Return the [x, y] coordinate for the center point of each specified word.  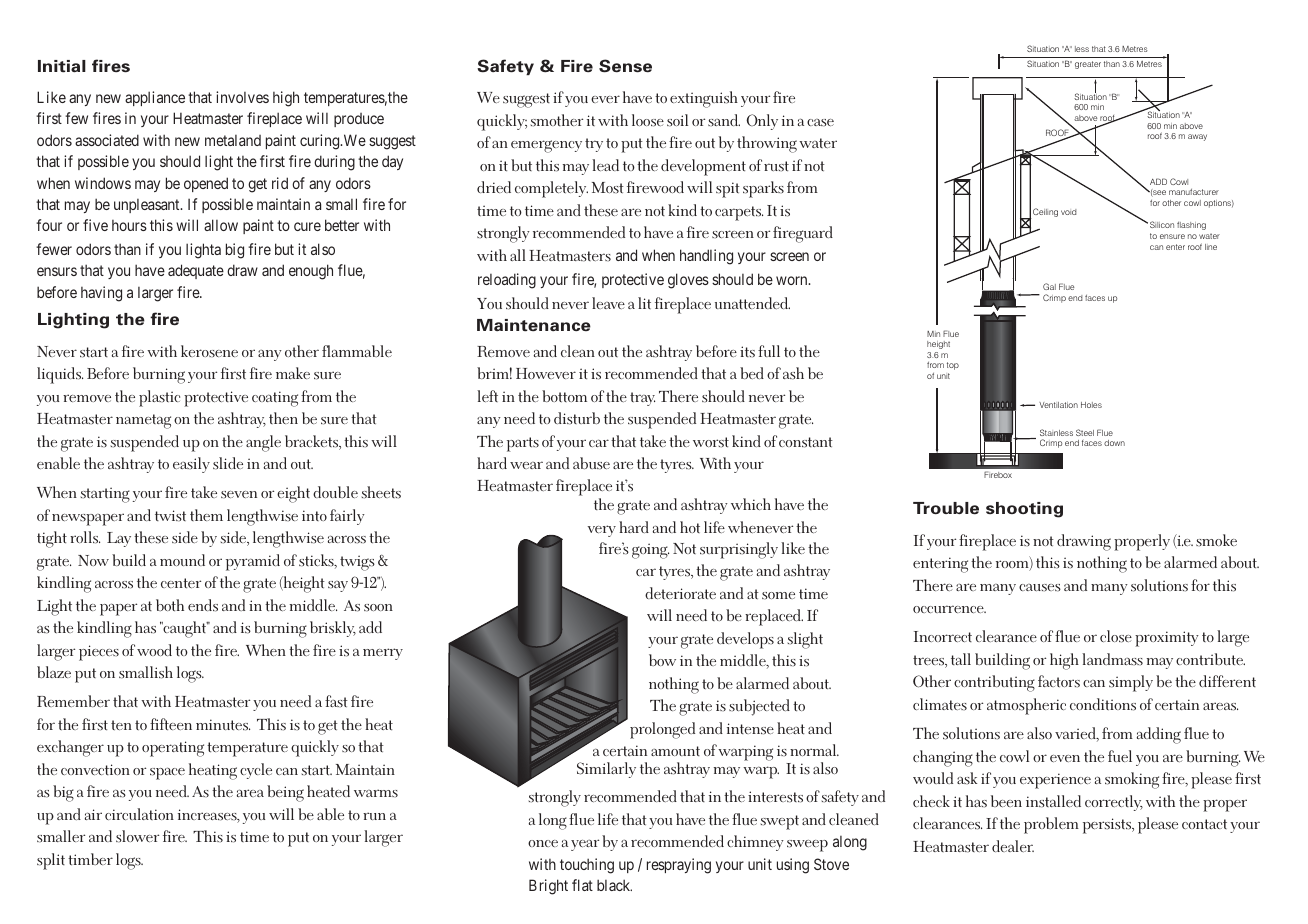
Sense [625, 66]
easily [191, 465]
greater [1088, 65]
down [1114, 443]
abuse [591, 463]
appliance [155, 98]
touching [587, 866]
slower [137, 836]
